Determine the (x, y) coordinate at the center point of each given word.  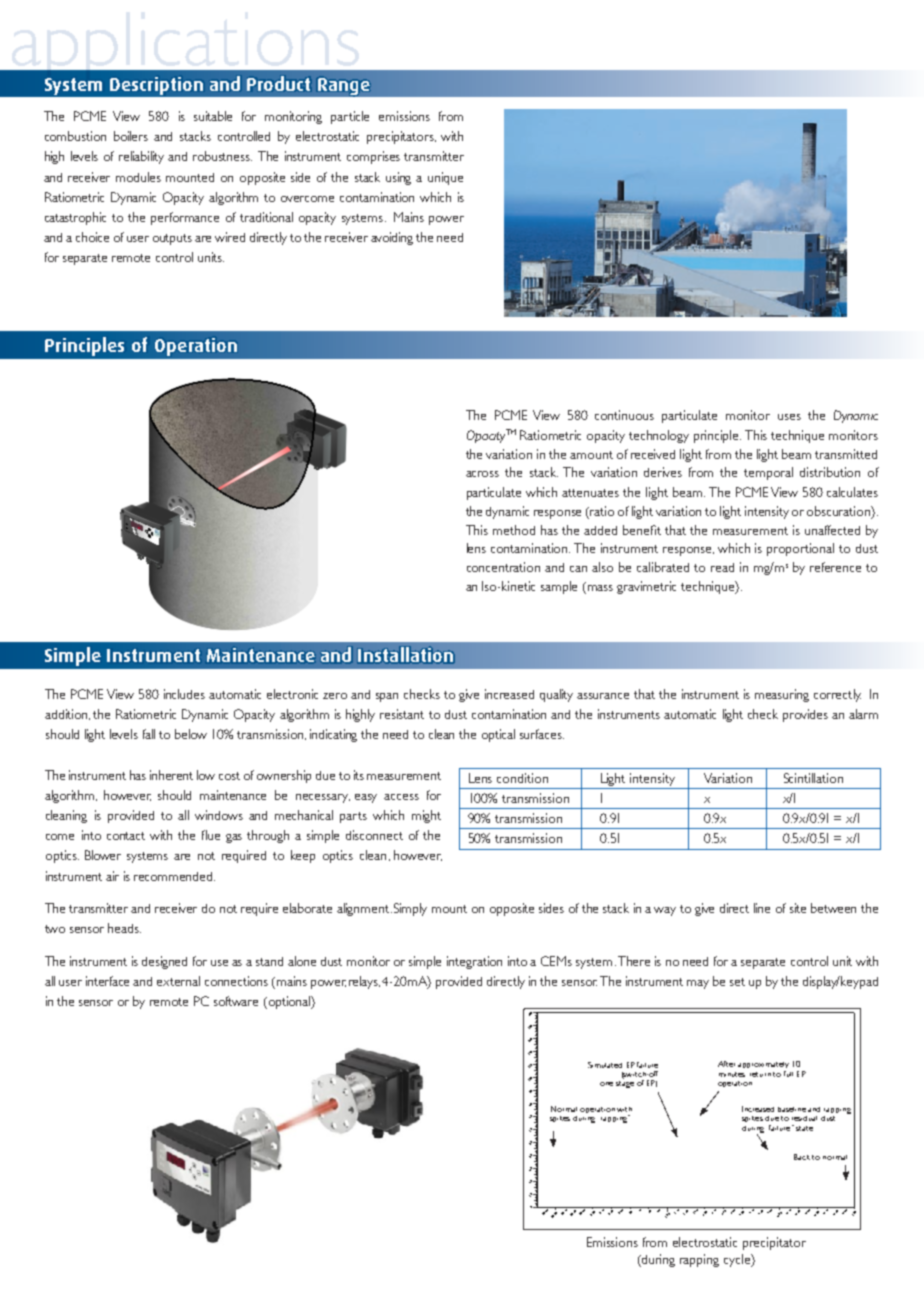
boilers (131, 136)
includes (184, 694)
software (236, 1001)
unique (445, 178)
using (398, 178)
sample (559, 587)
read (722, 567)
